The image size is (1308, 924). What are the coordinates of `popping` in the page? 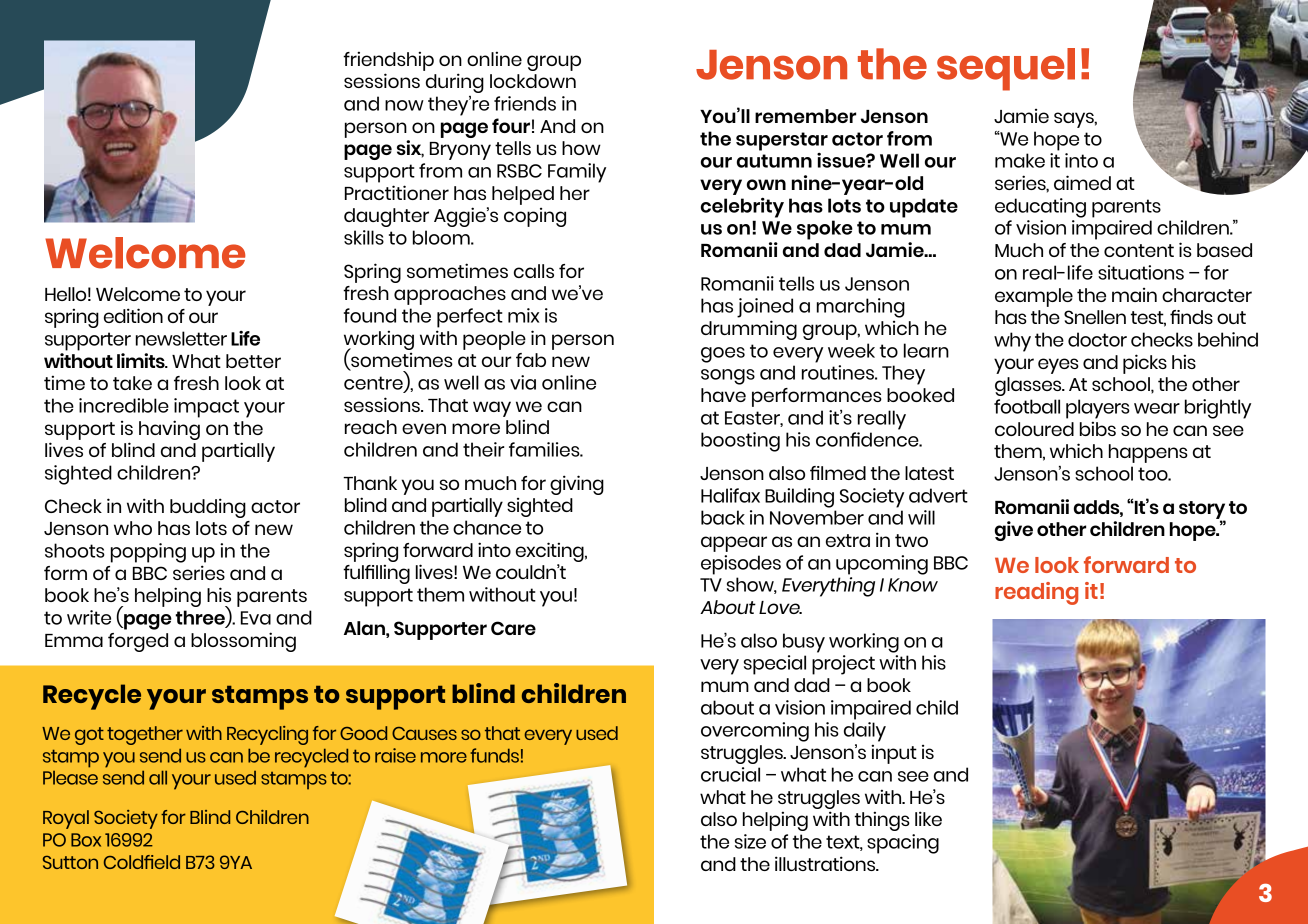 It's located at (148, 553).
